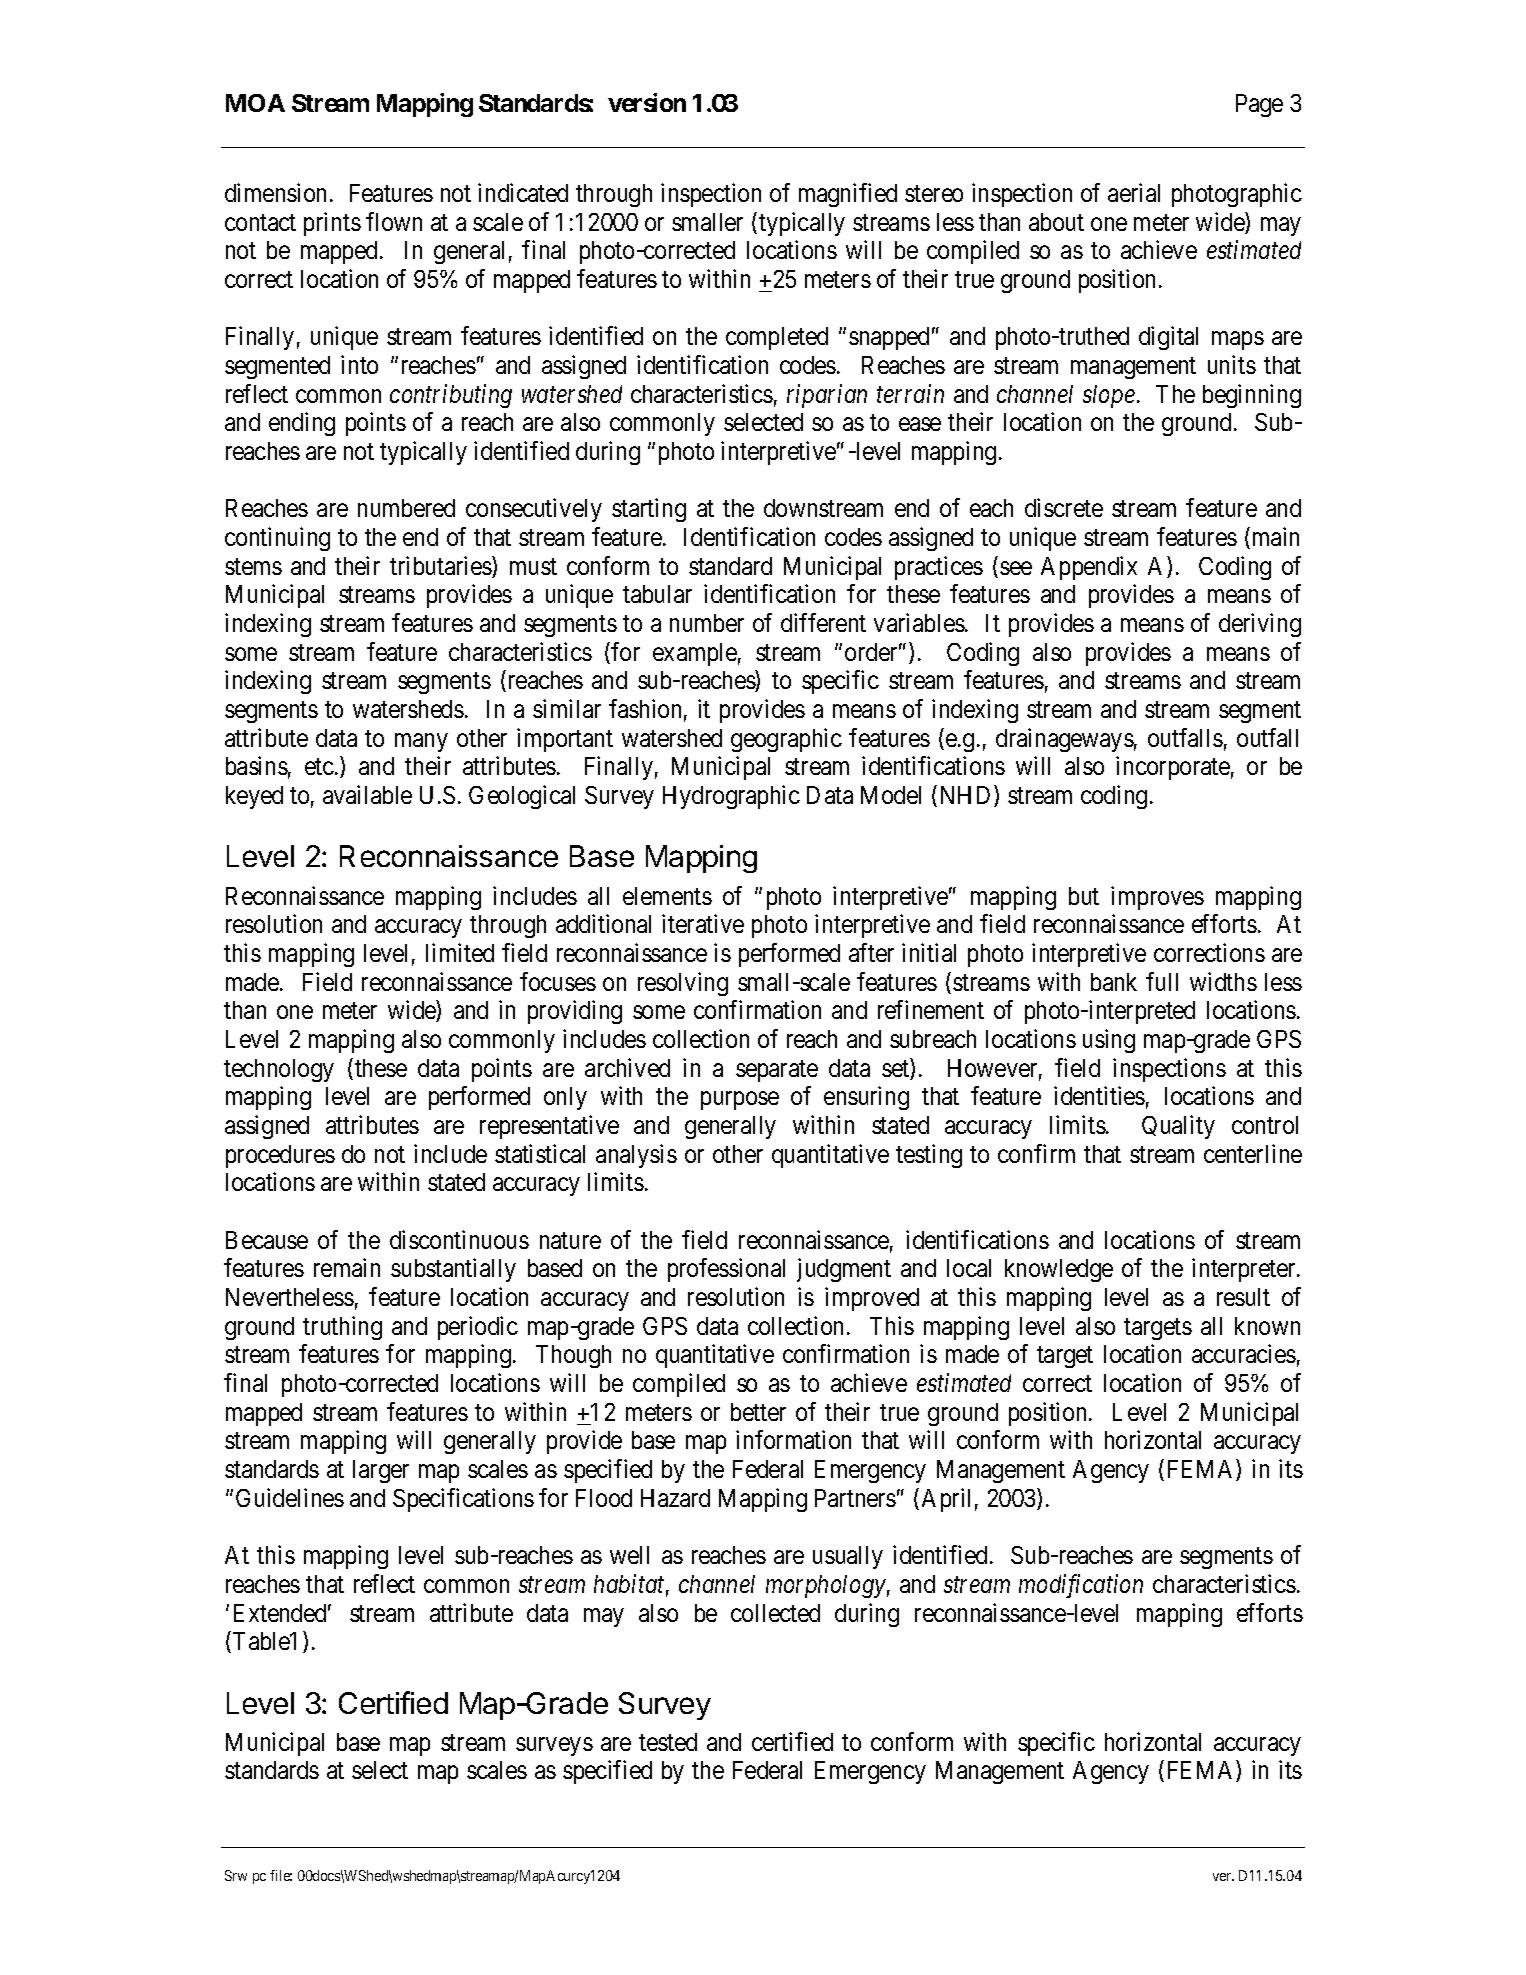  What do you see at coordinates (823, 622) in the image?
I see `different` at bounding box center [823, 622].
